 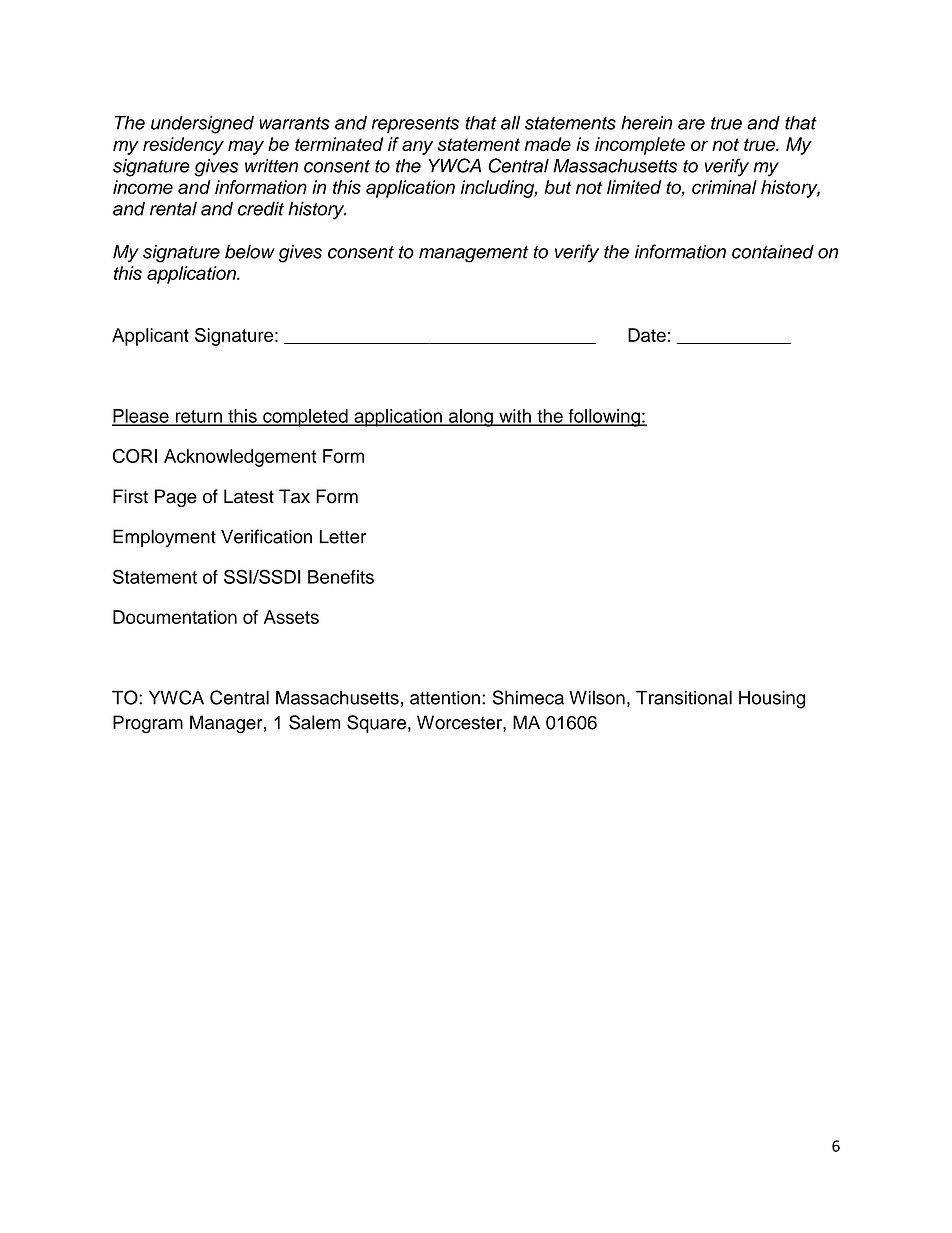 What do you see at coordinates (773, 251) in the screenshot?
I see `contained` at bounding box center [773, 251].
